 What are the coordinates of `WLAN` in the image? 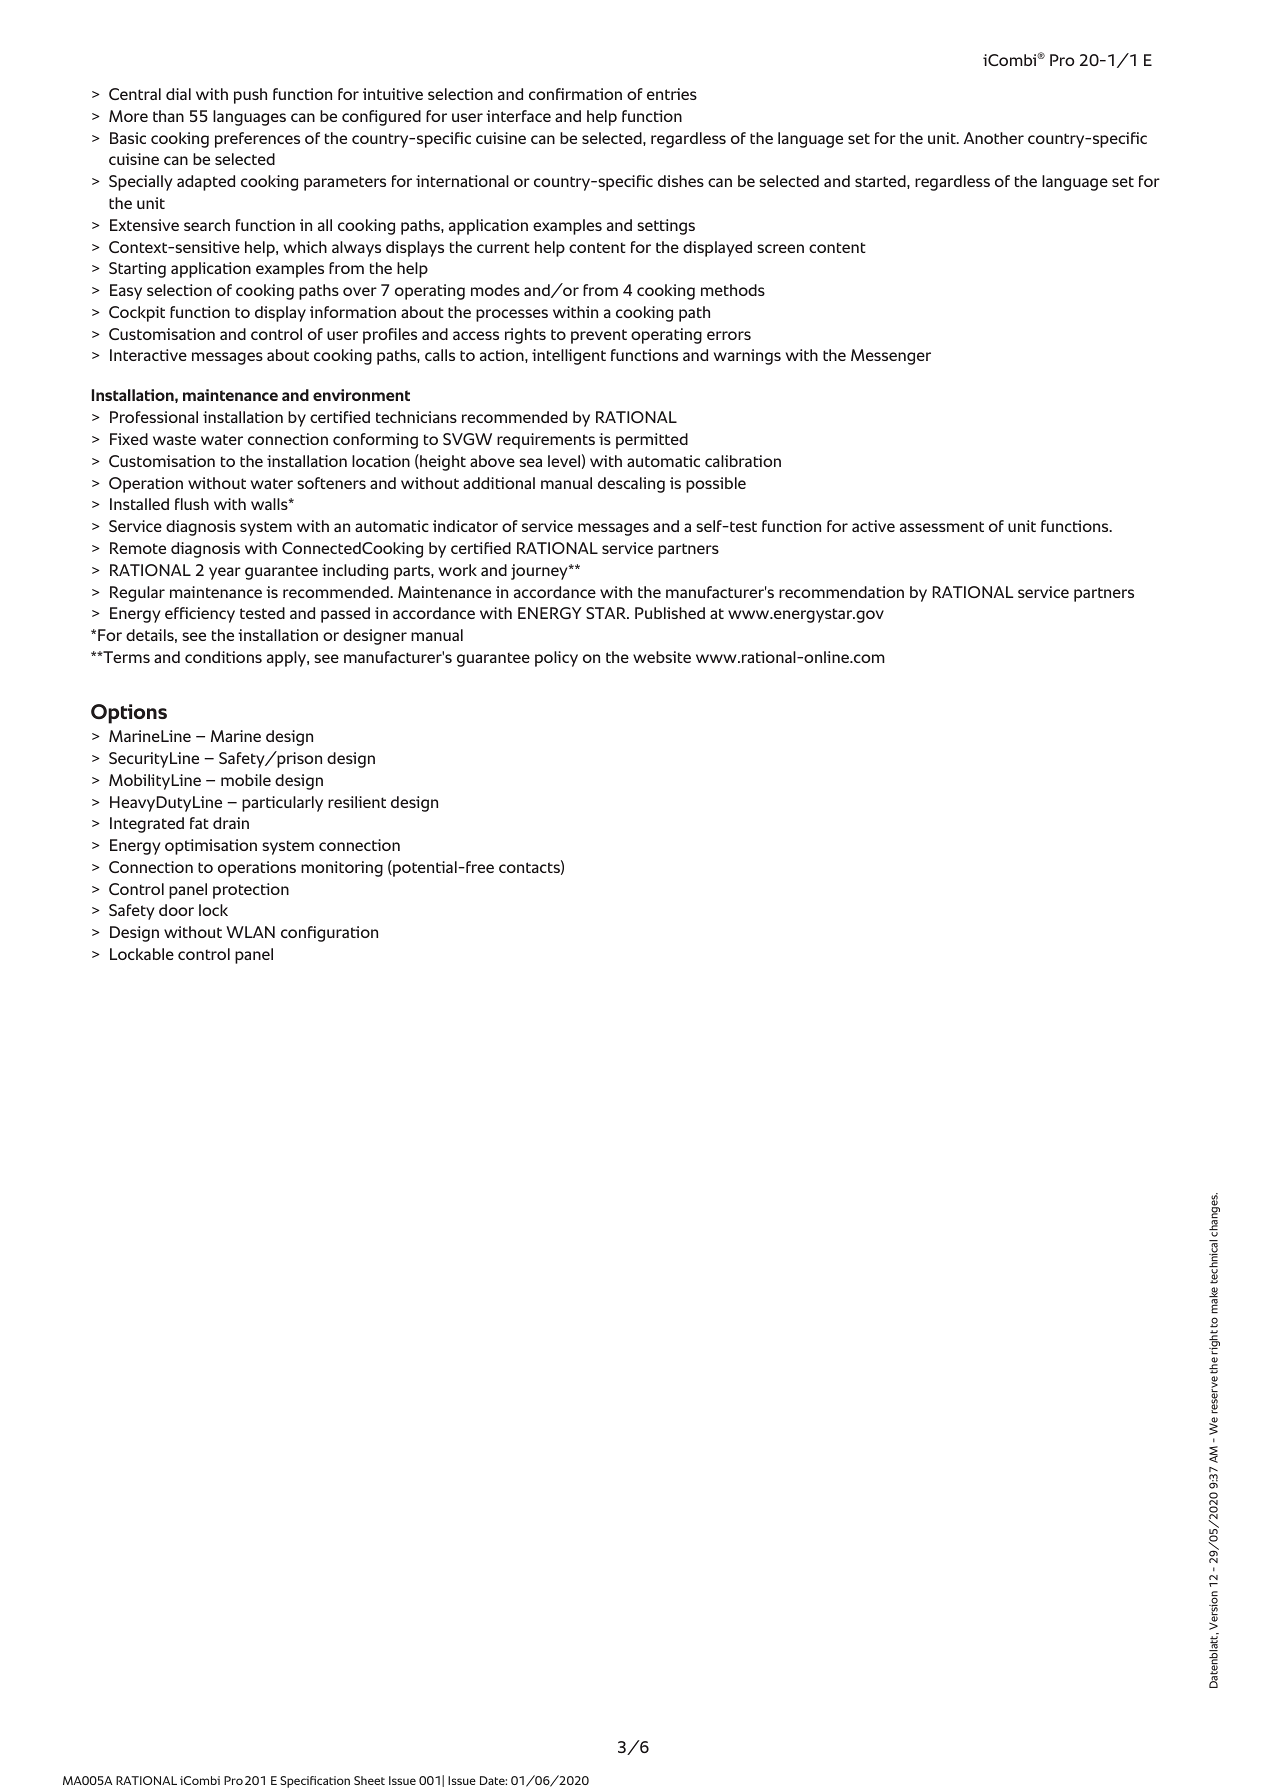 It's located at (250, 932).
